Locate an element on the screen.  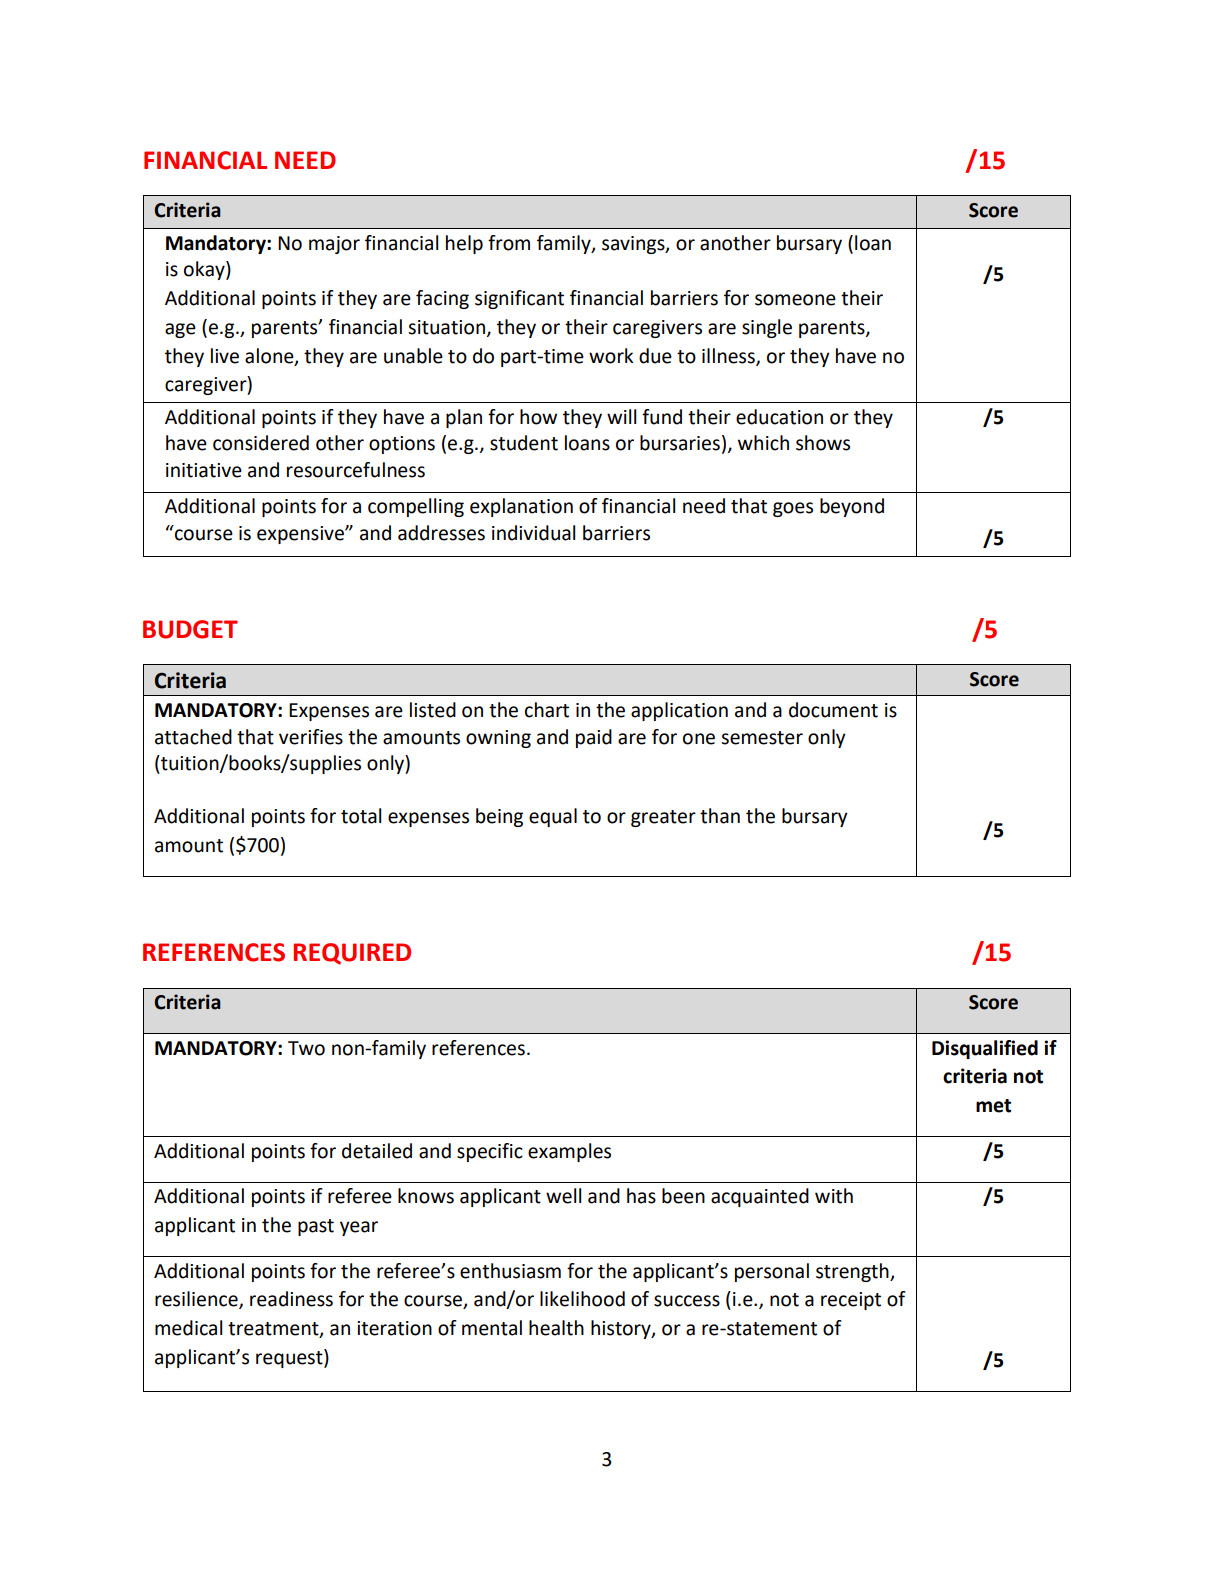
readiness is located at coordinates (291, 1299).
